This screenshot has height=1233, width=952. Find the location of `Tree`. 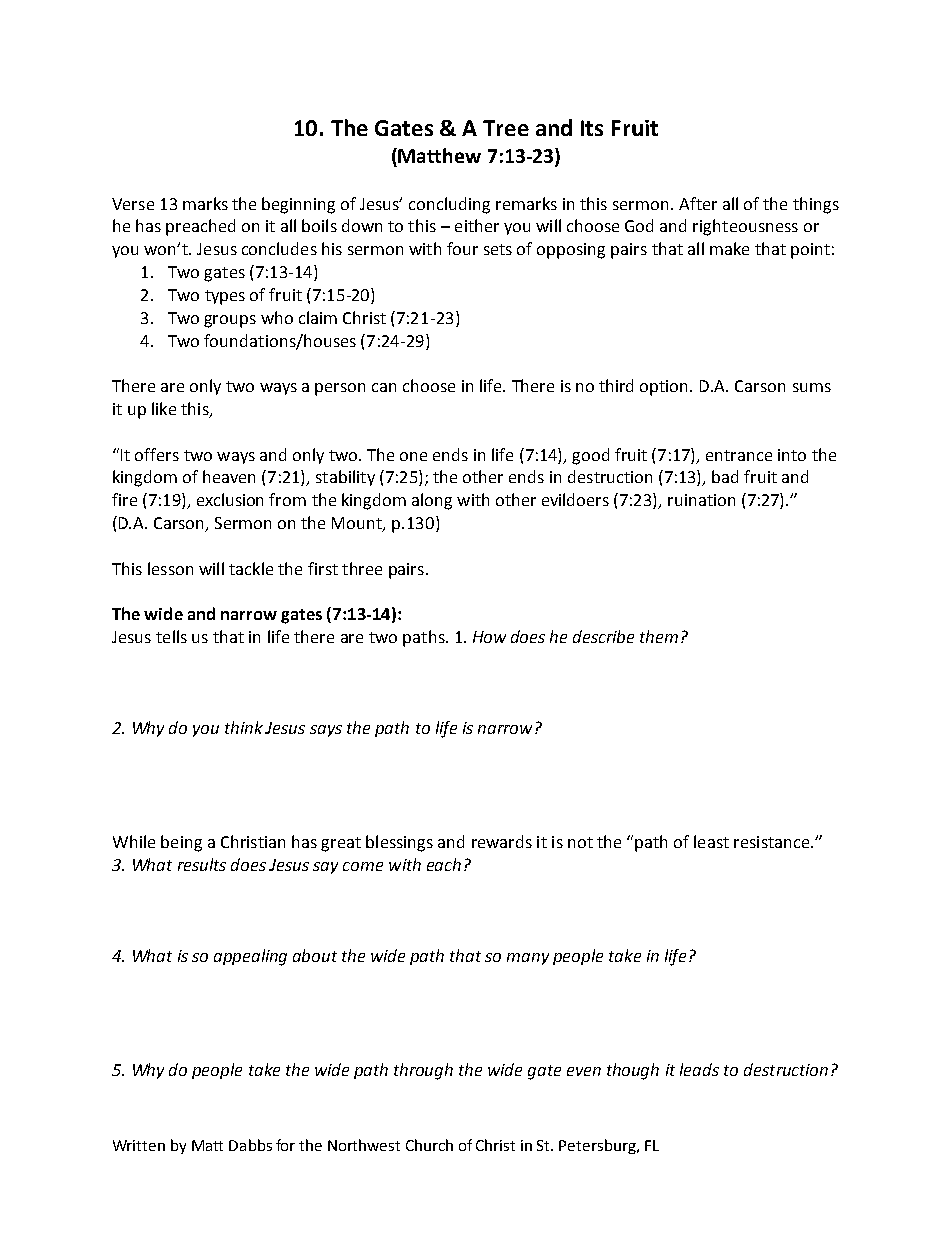

Tree is located at coordinates (506, 128).
